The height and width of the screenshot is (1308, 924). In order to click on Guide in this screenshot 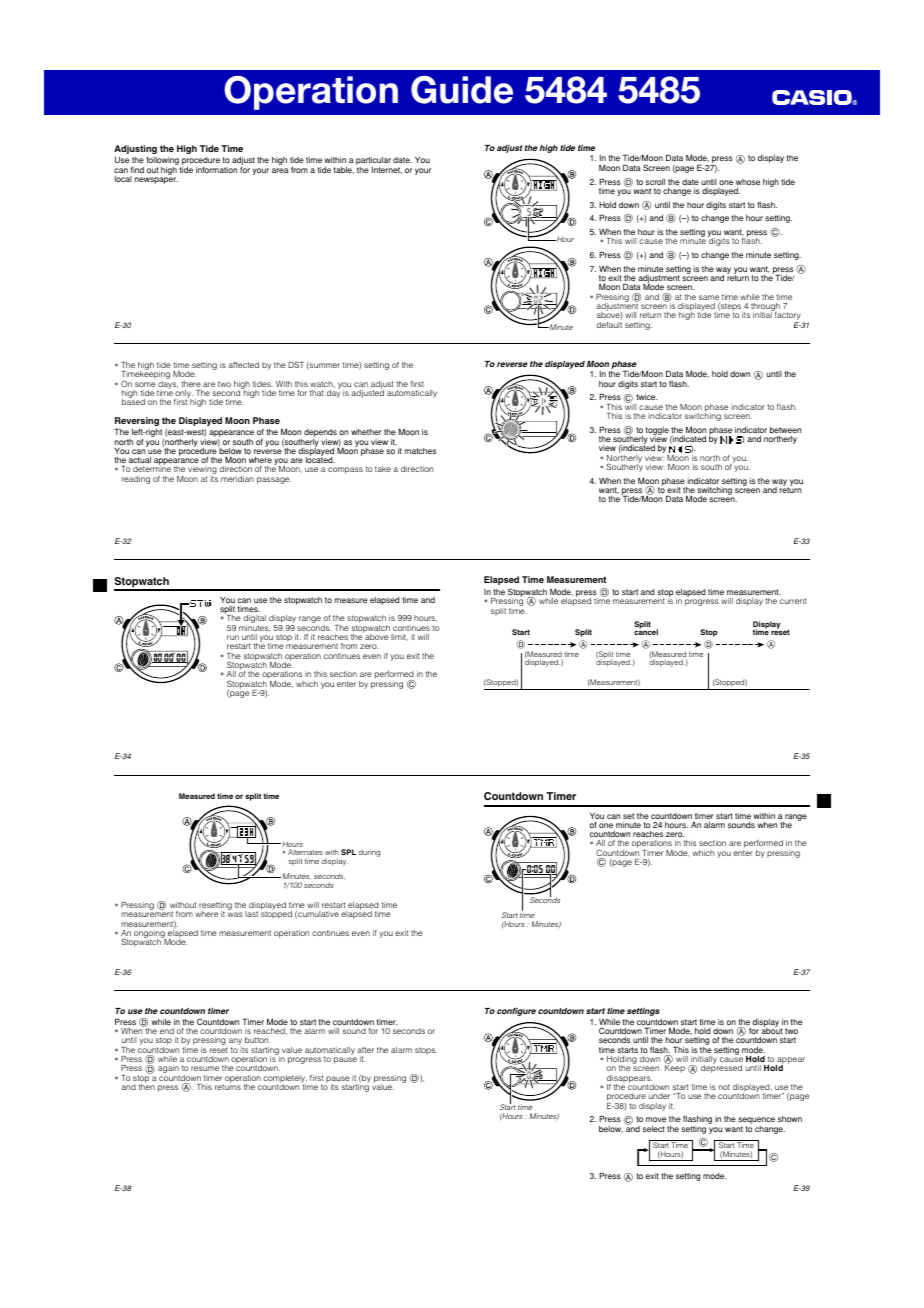, I will do `click(462, 90)`.
